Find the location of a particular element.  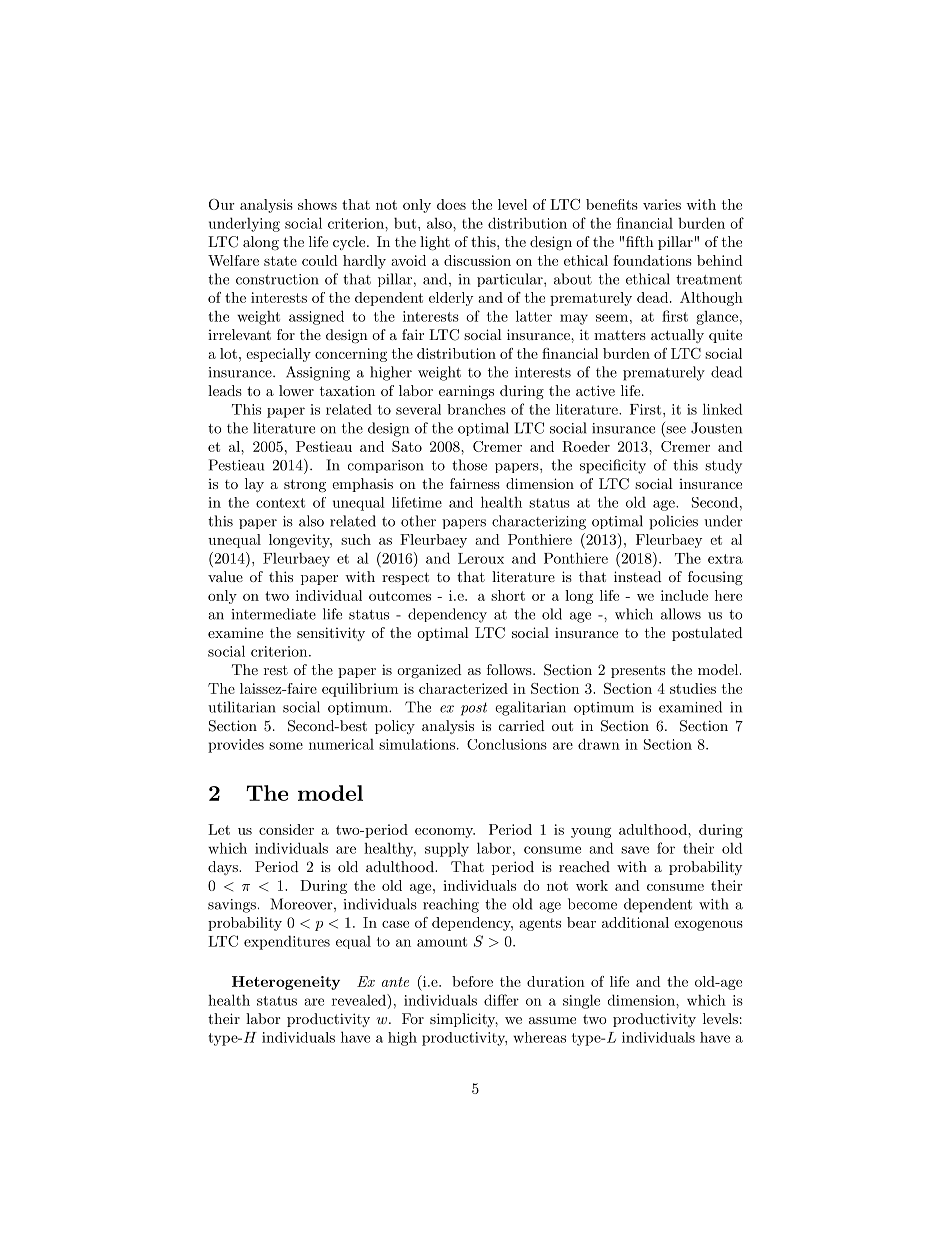

Heterogeneity is located at coordinates (286, 983).
